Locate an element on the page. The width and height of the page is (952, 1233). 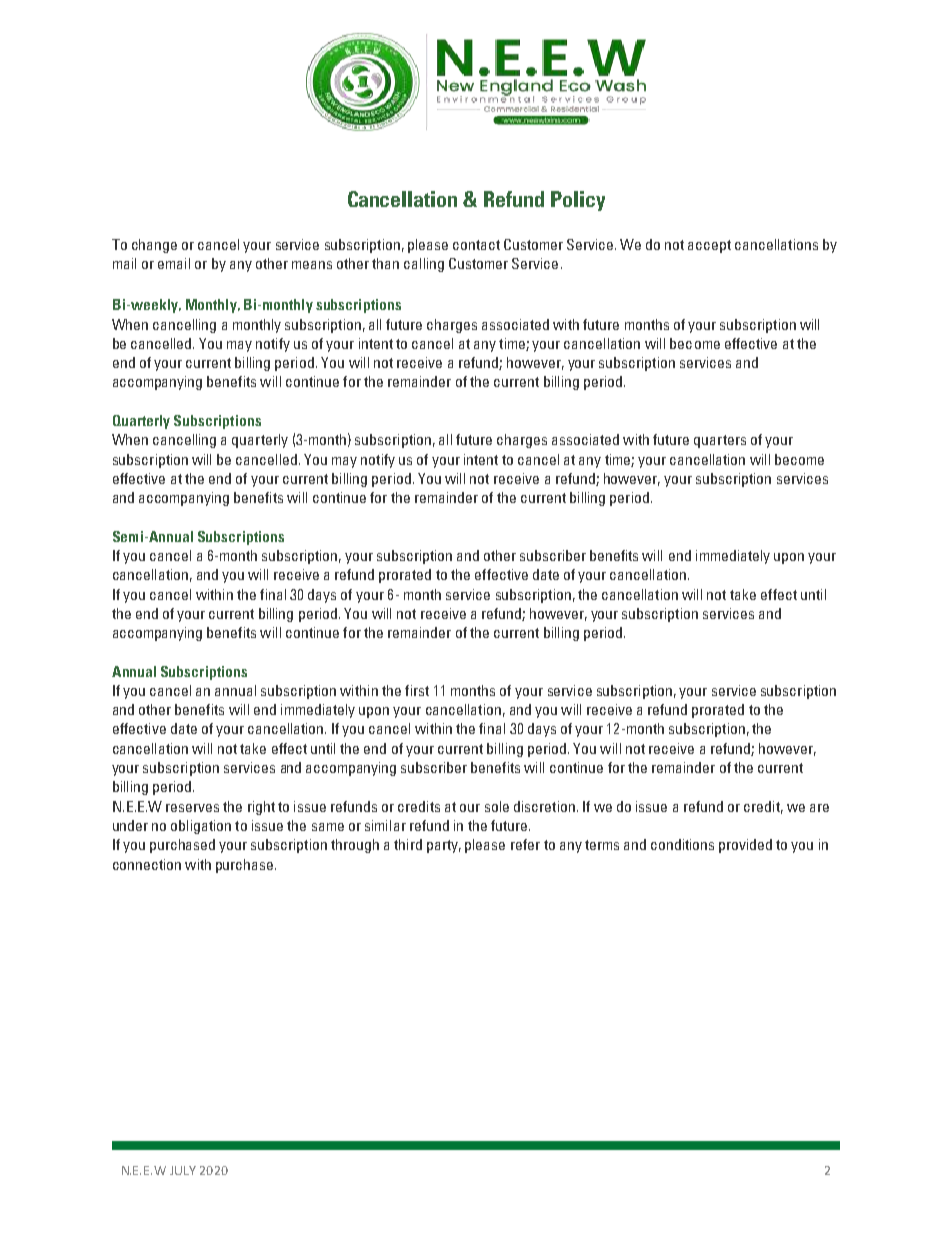
contact is located at coordinates (476, 245).
